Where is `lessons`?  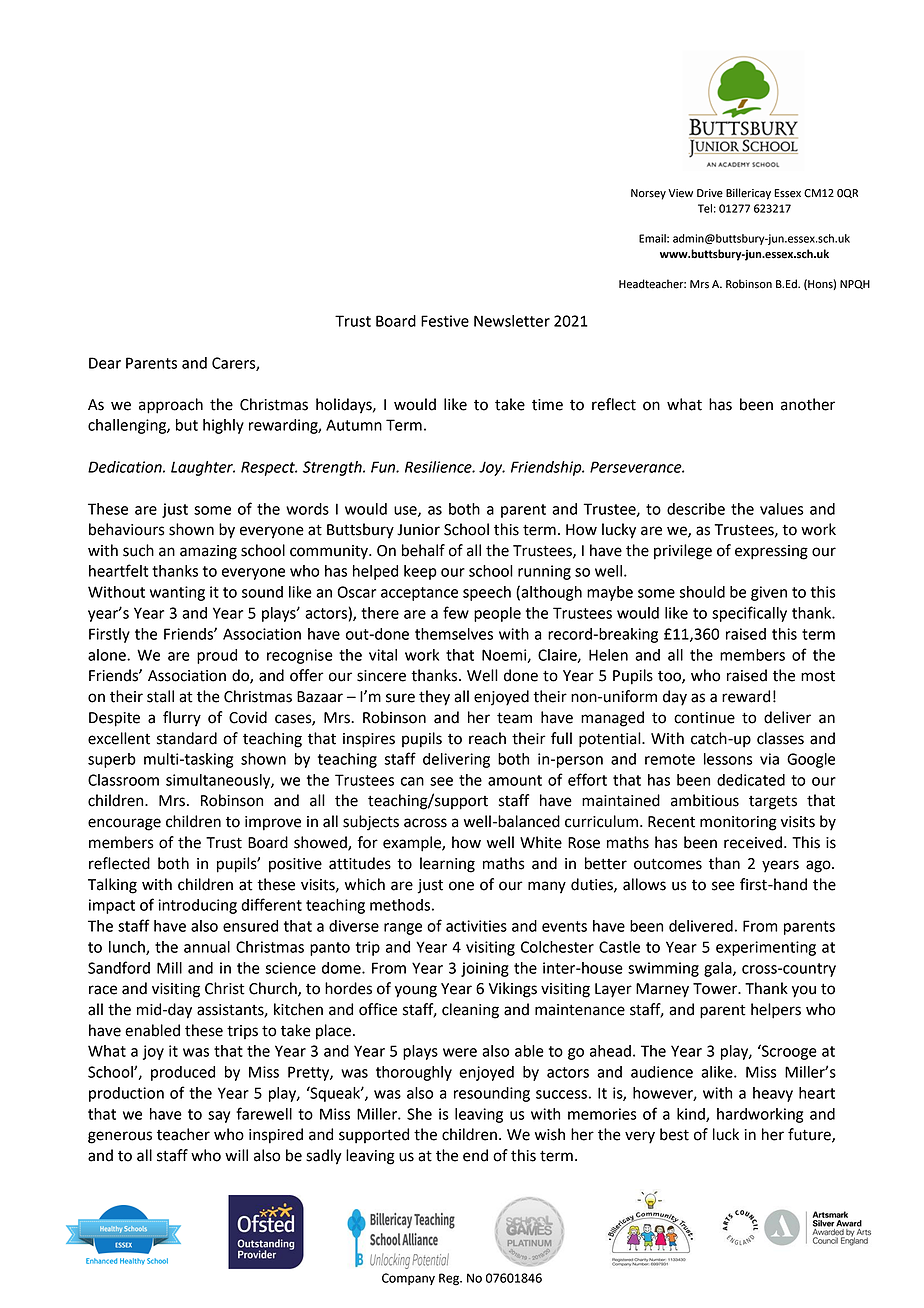
lessons is located at coordinates (728, 759).
